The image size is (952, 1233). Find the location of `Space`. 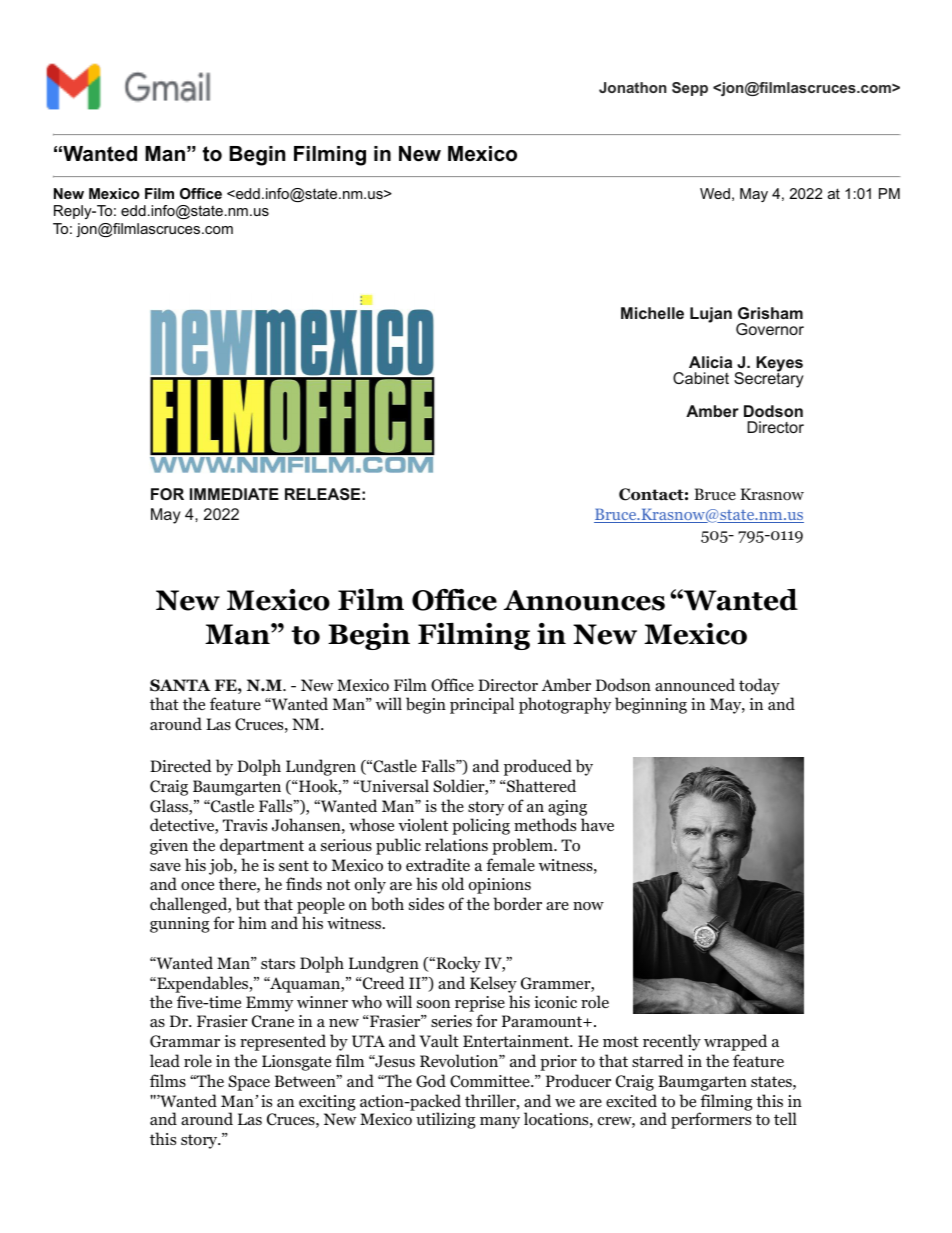

Space is located at coordinates (249, 1083).
